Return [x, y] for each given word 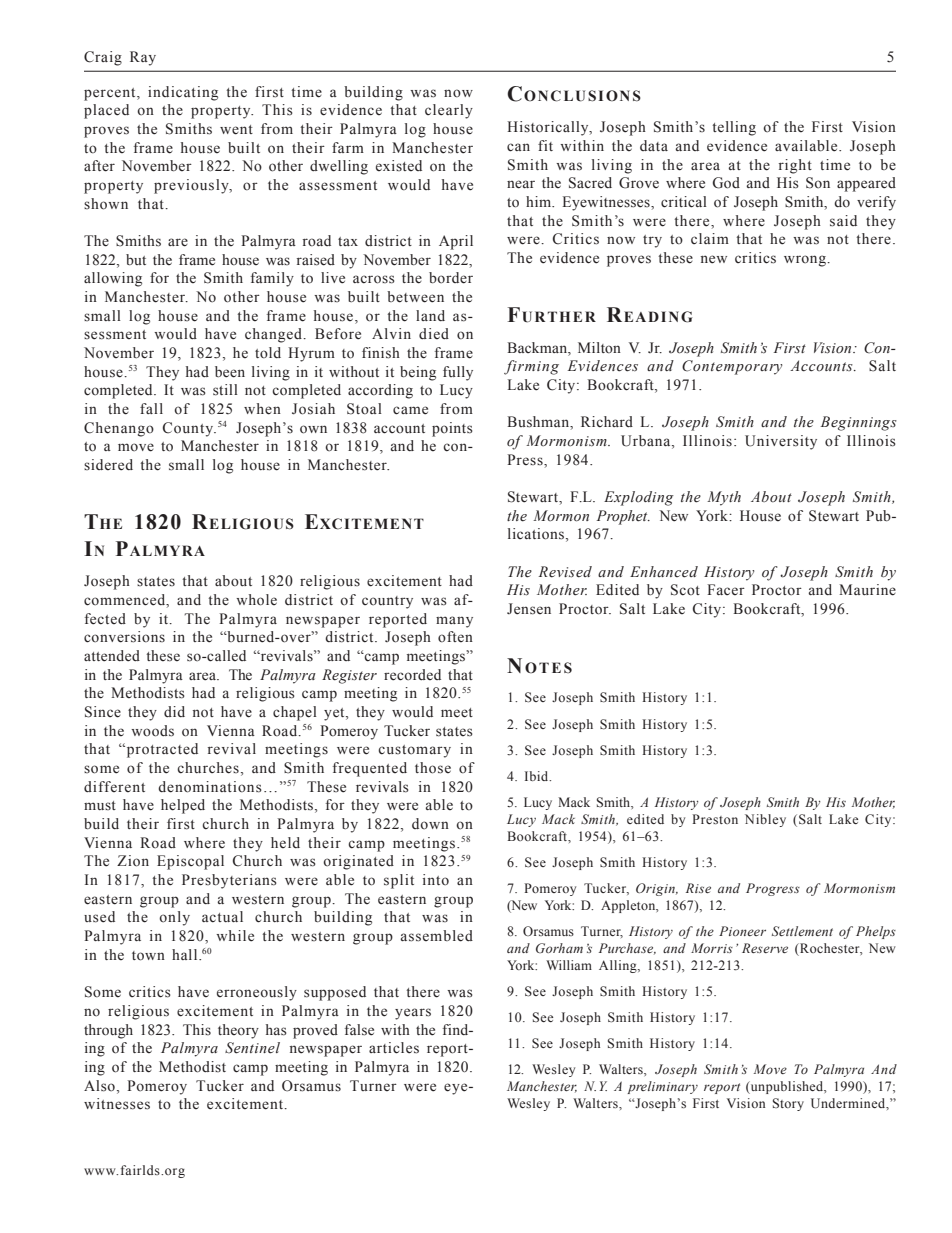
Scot [685, 590]
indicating [183, 93]
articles [394, 1048]
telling [734, 128]
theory [238, 1031]
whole [256, 600]
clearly [449, 111]
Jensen [529, 609]
